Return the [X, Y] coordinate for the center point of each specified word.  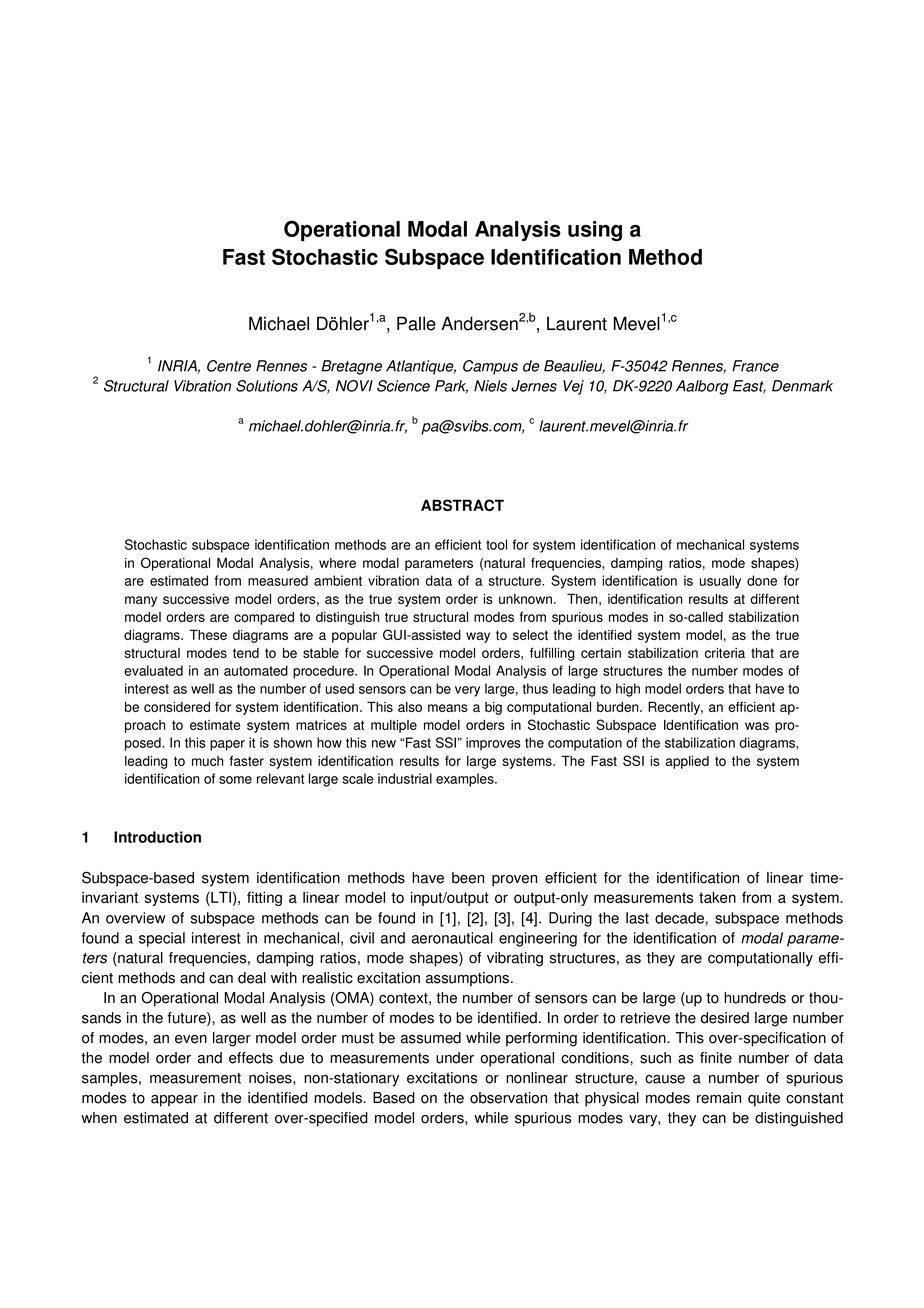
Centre [229, 366]
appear [174, 1101]
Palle [416, 323]
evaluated [153, 670]
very [467, 691]
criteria [725, 653]
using [595, 231]
